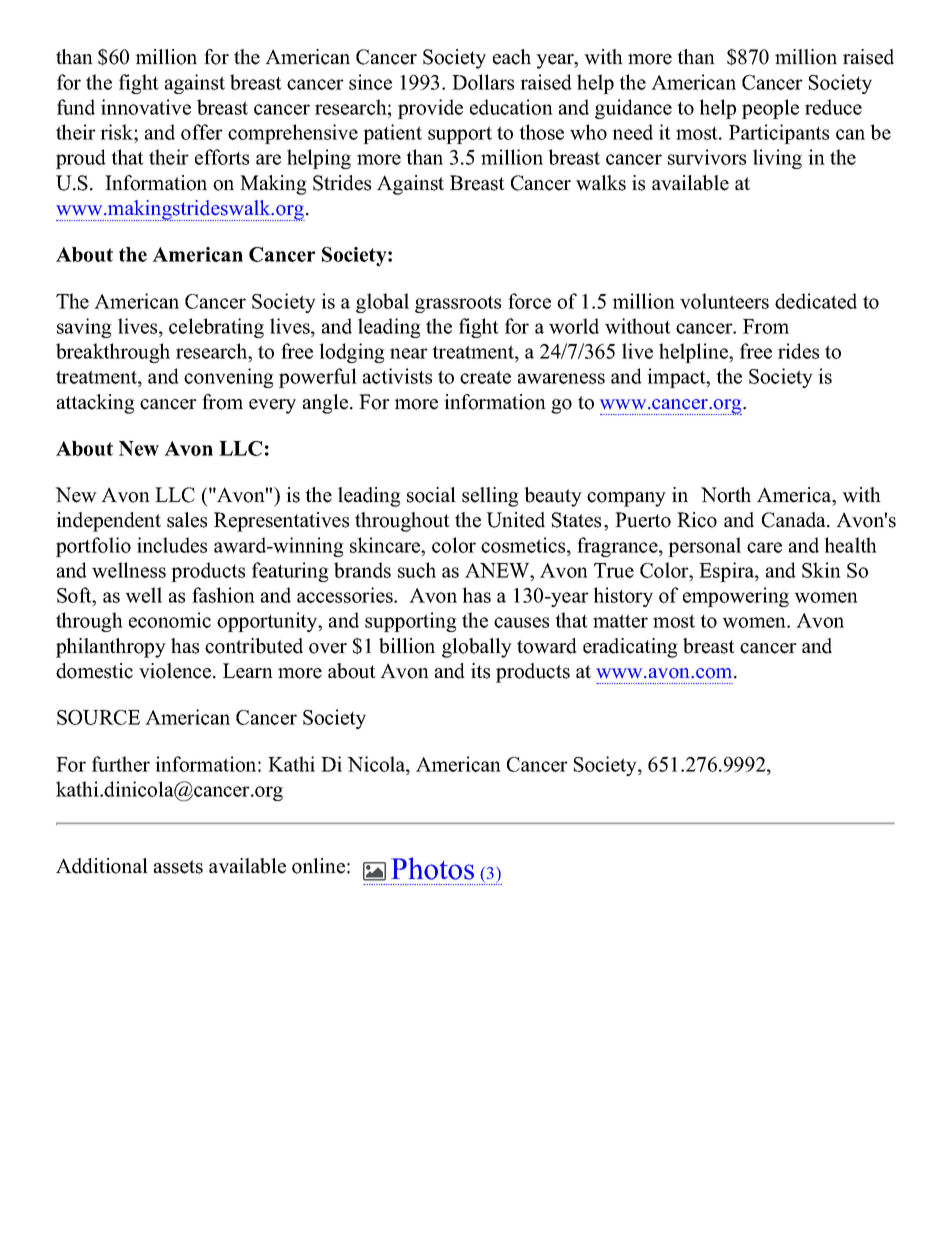 This screenshot has width=952, height=1233. What do you see at coordinates (498, 570) in the screenshot?
I see `ANEW` at bounding box center [498, 570].
